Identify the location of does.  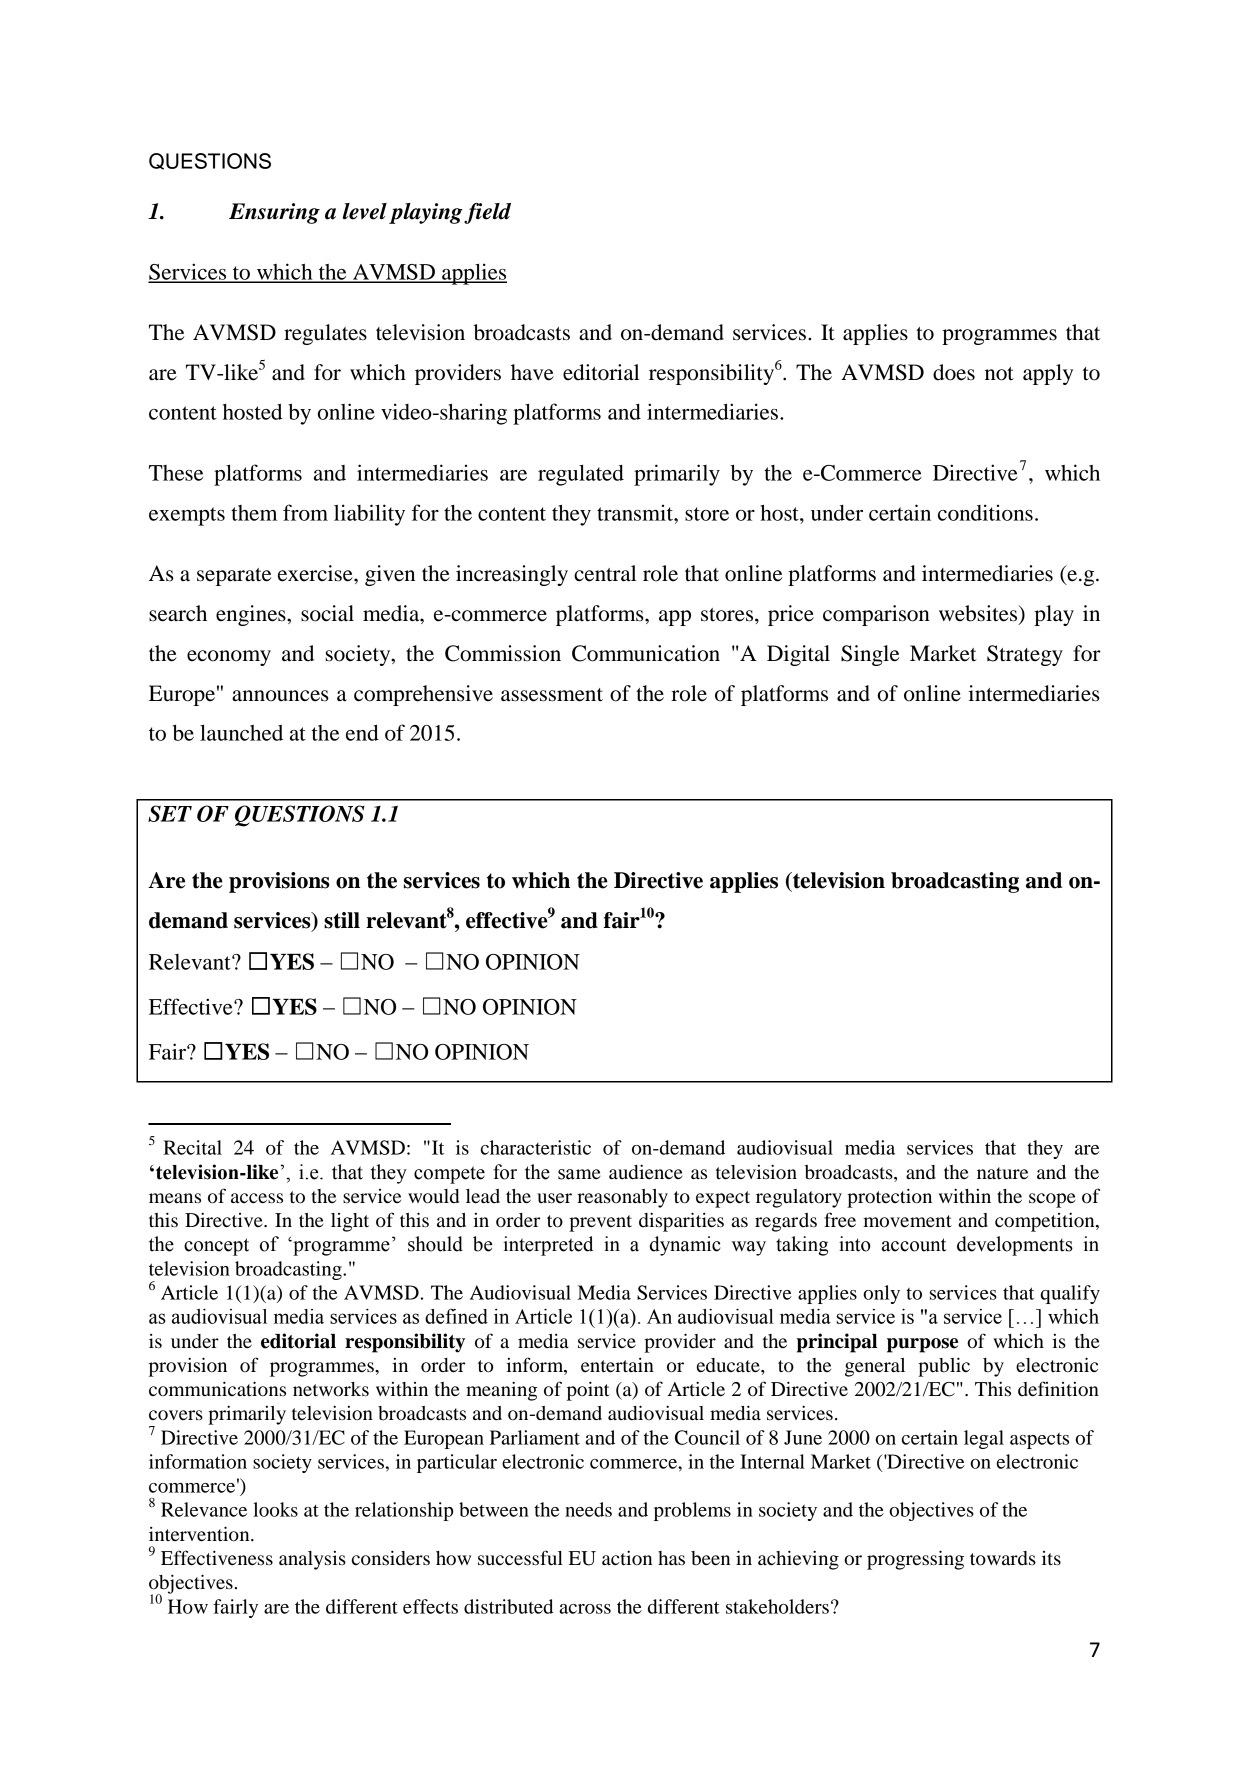
(954, 372).
